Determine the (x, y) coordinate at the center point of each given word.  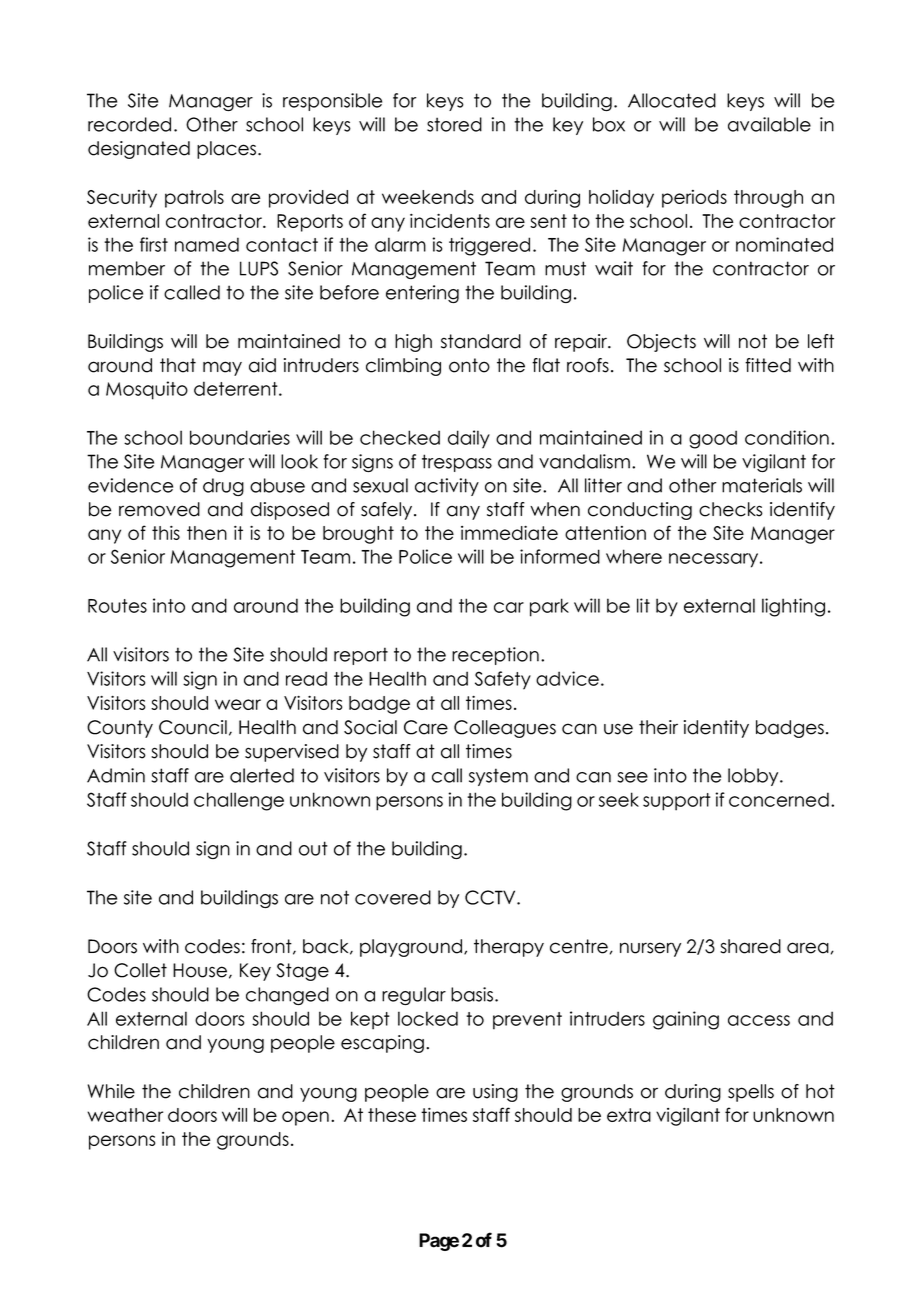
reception (495, 656)
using (495, 1093)
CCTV (491, 897)
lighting (793, 607)
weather (125, 1115)
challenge (239, 801)
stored (454, 124)
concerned (779, 799)
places (228, 150)
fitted (768, 365)
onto (469, 365)
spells (751, 1093)
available (769, 124)
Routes (117, 606)
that (178, 365)
